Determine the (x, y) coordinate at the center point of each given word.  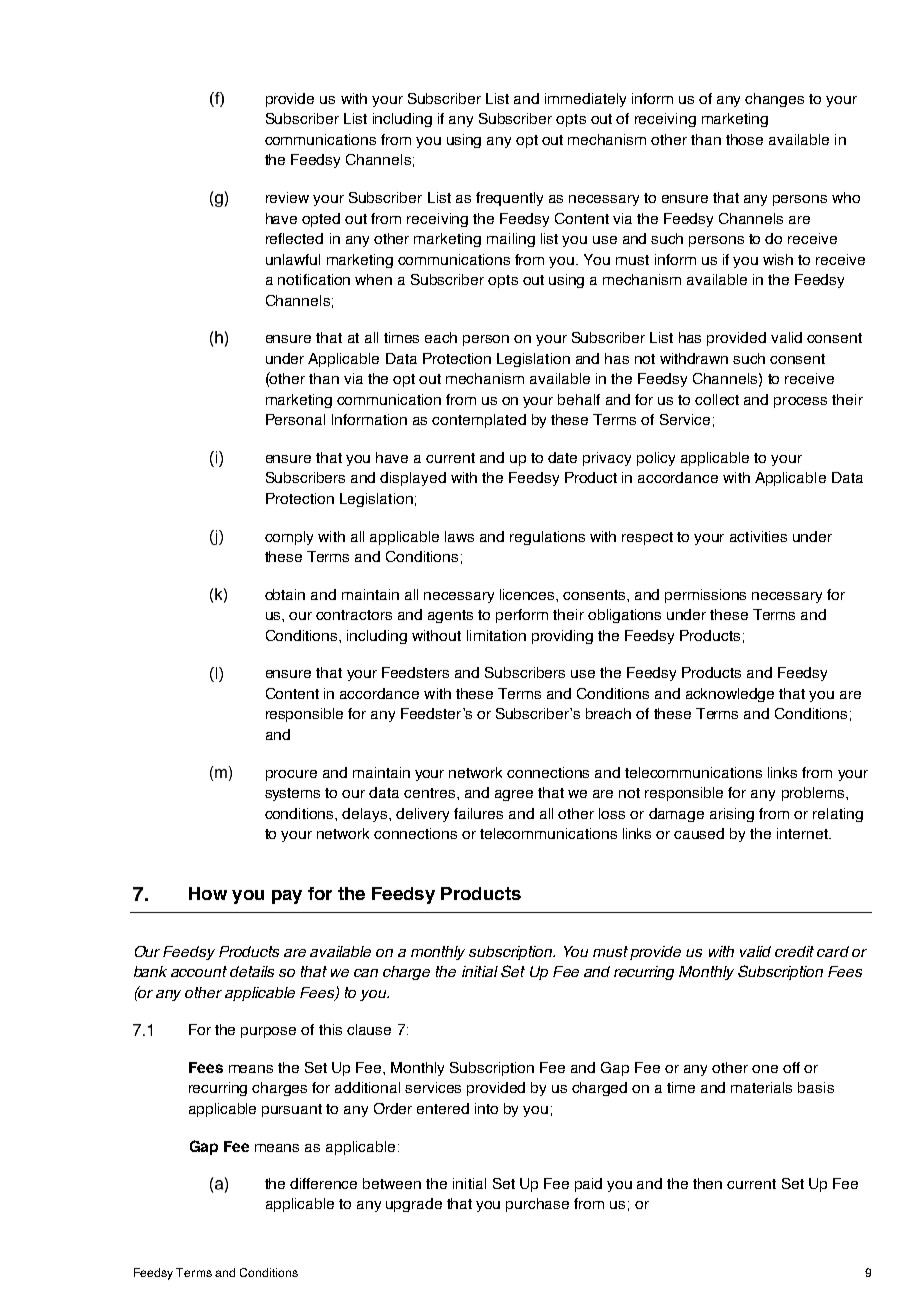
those (744, 139)
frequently (509, 199)
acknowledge (730, 695)
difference (323, 1183)
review (287, 197)
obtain (285, 594)
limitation (496, 635)
